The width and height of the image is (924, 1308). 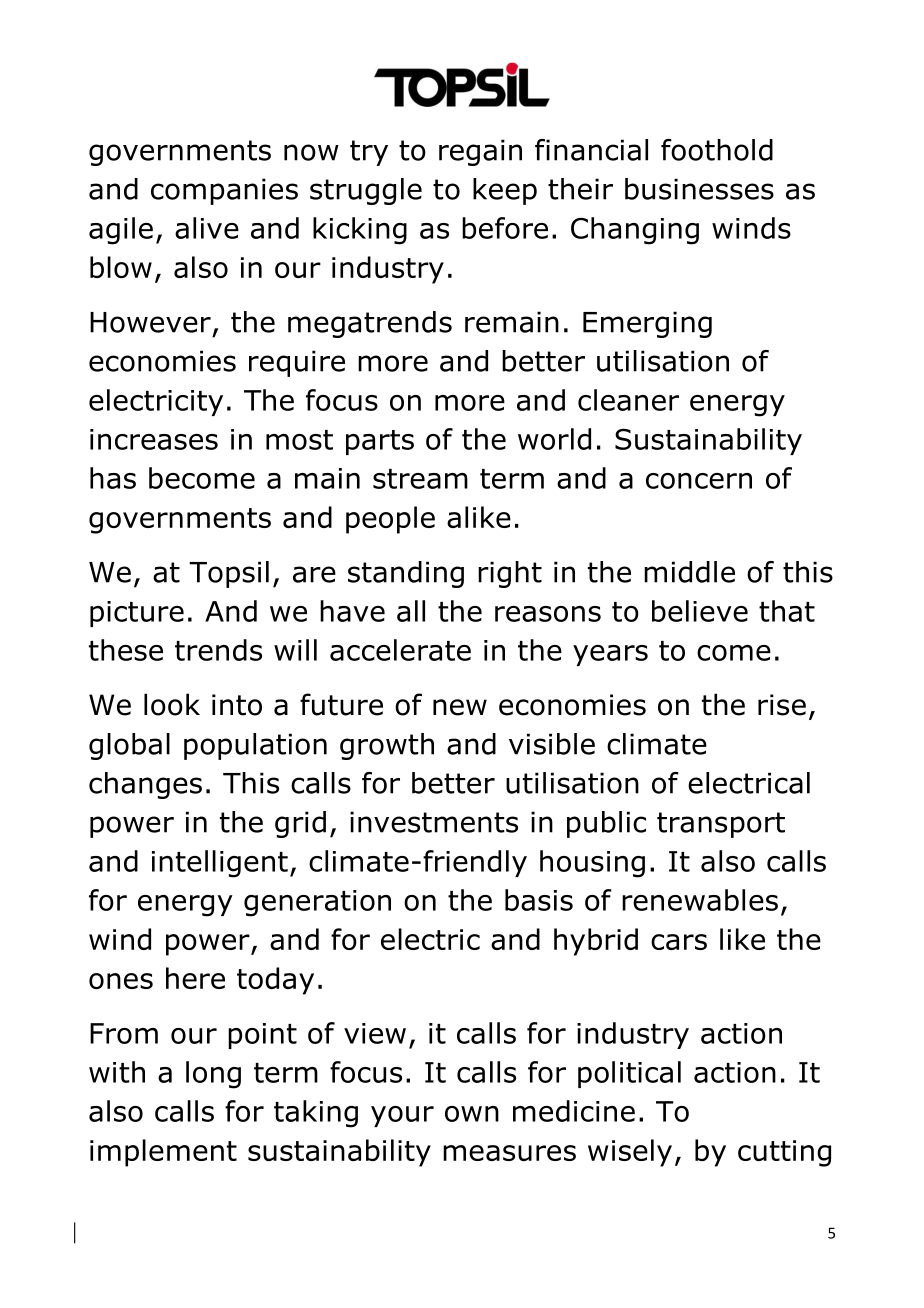 What do you see at coordinates (145, 785) in the image?
I see `changes` at bounding box center [145, 785].
